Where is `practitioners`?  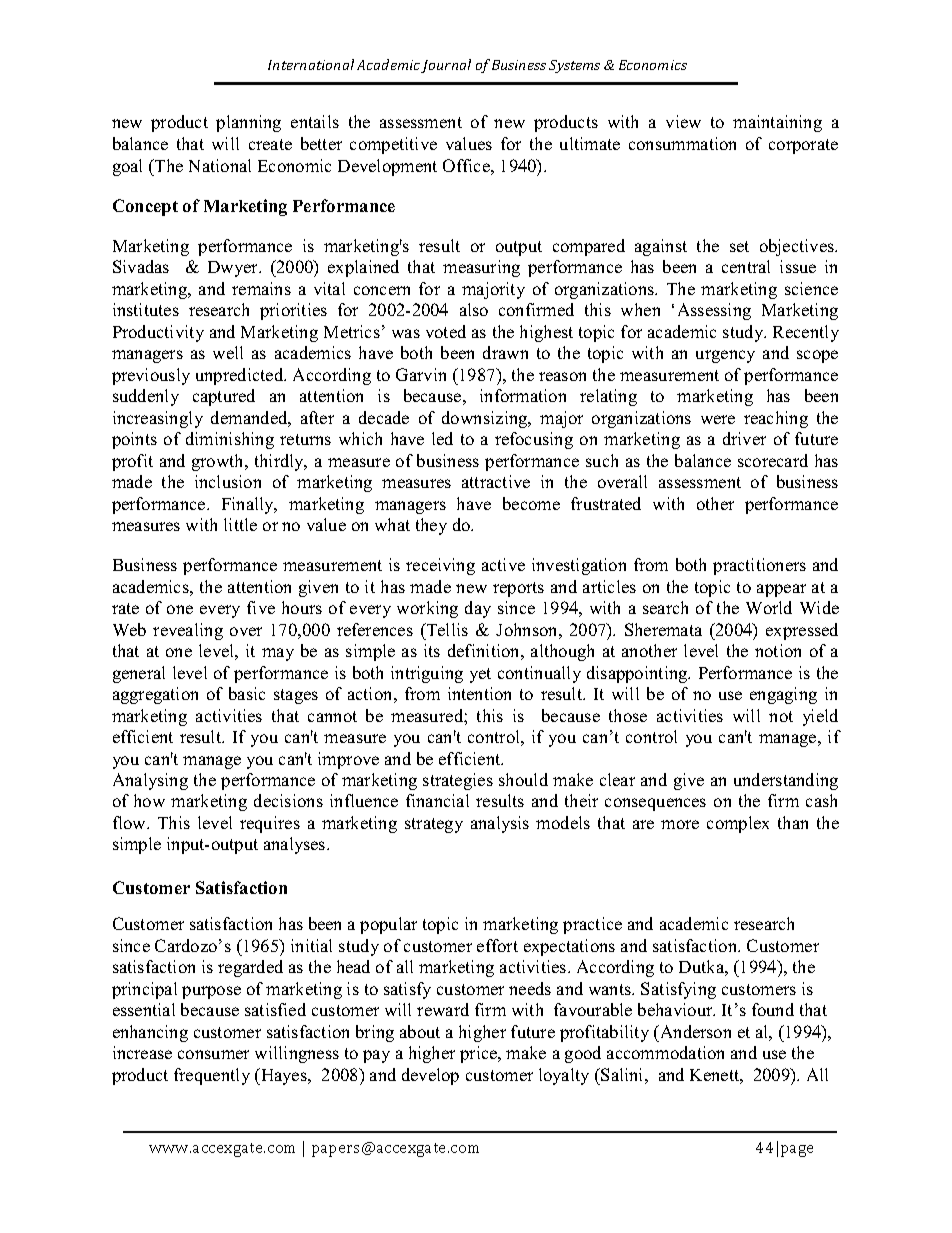
practitioners is located at coordinates (759, 566).
